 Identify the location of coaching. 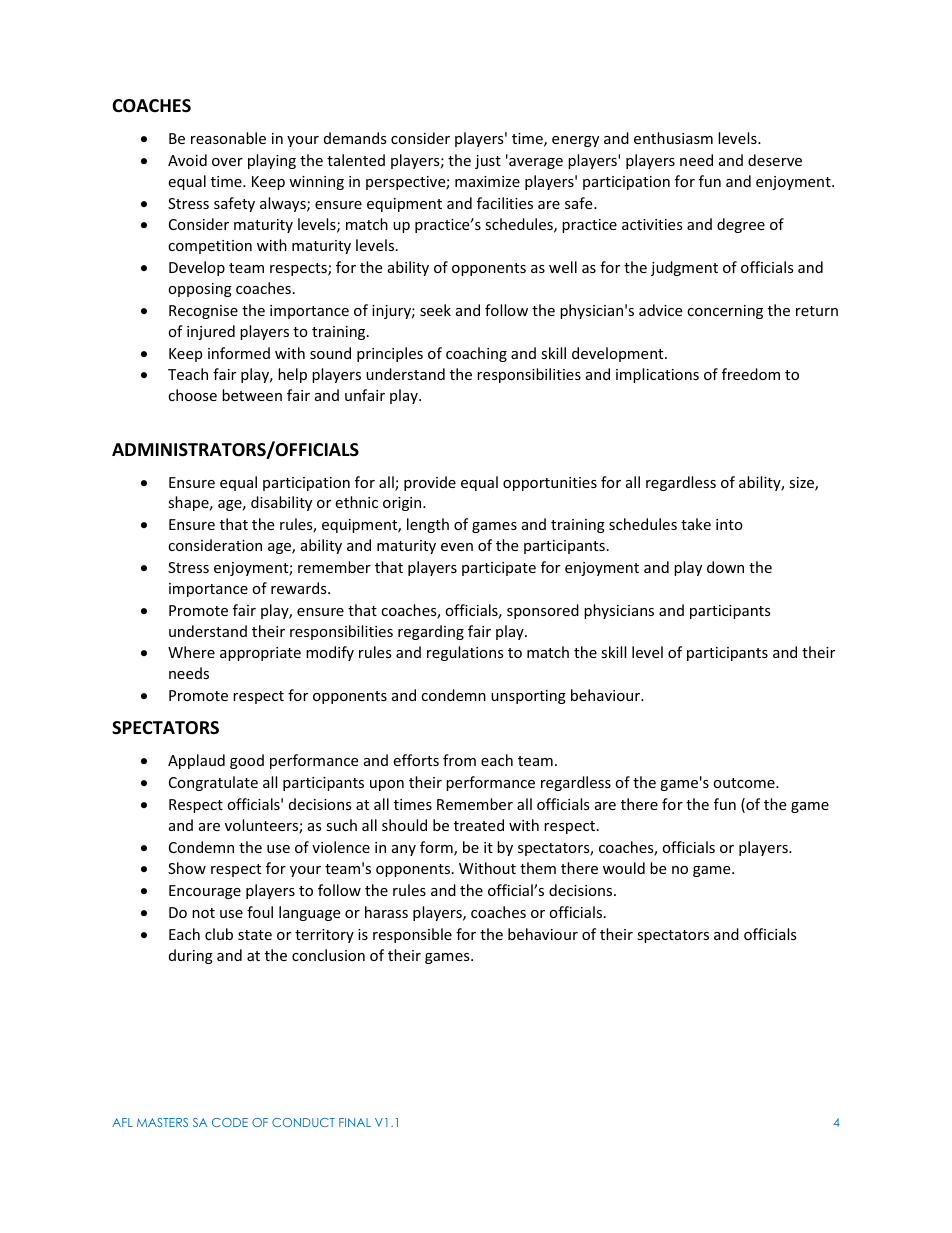
(476, 354).
